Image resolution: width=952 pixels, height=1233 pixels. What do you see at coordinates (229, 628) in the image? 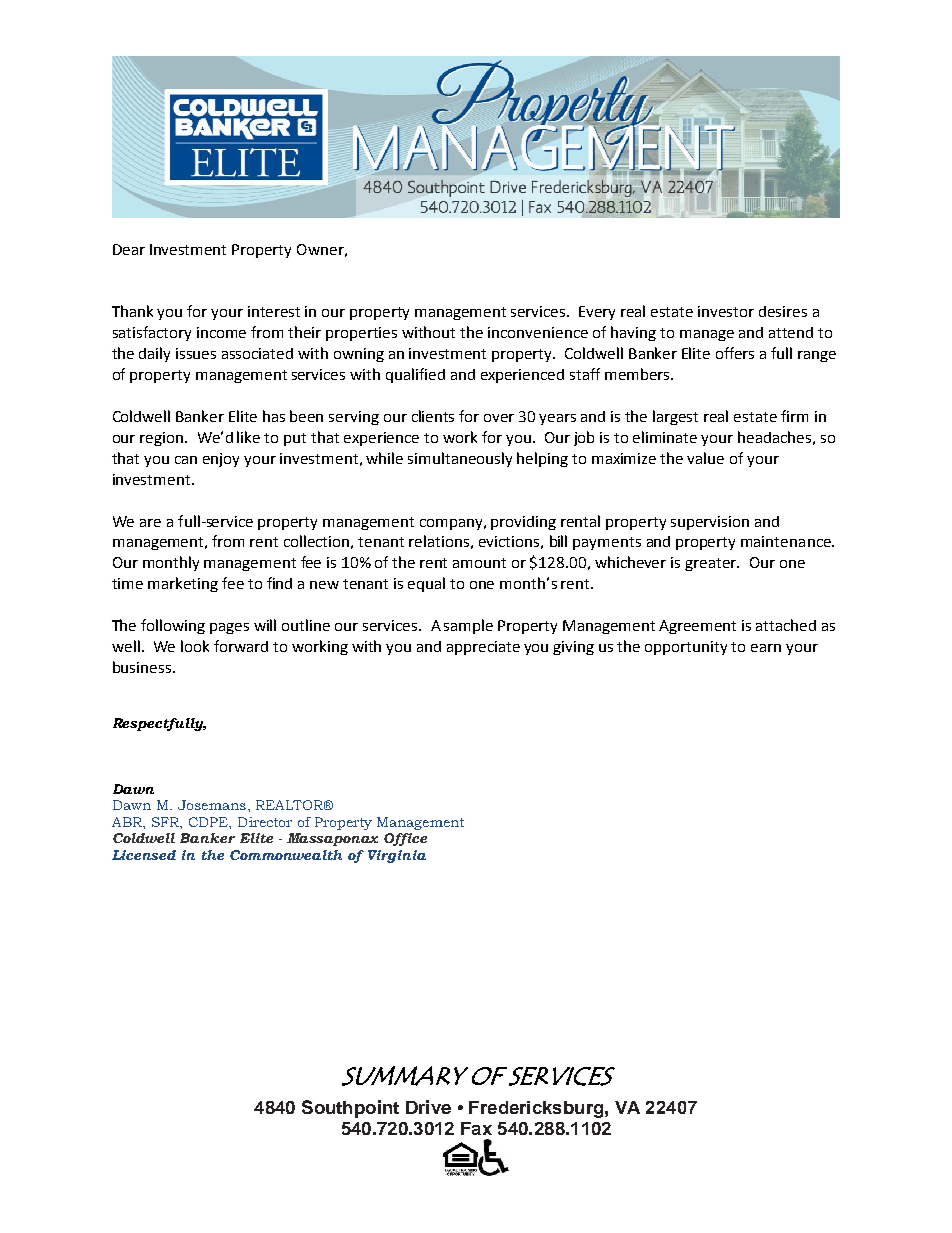
I see `pages` at bounding box center [229, 628].
